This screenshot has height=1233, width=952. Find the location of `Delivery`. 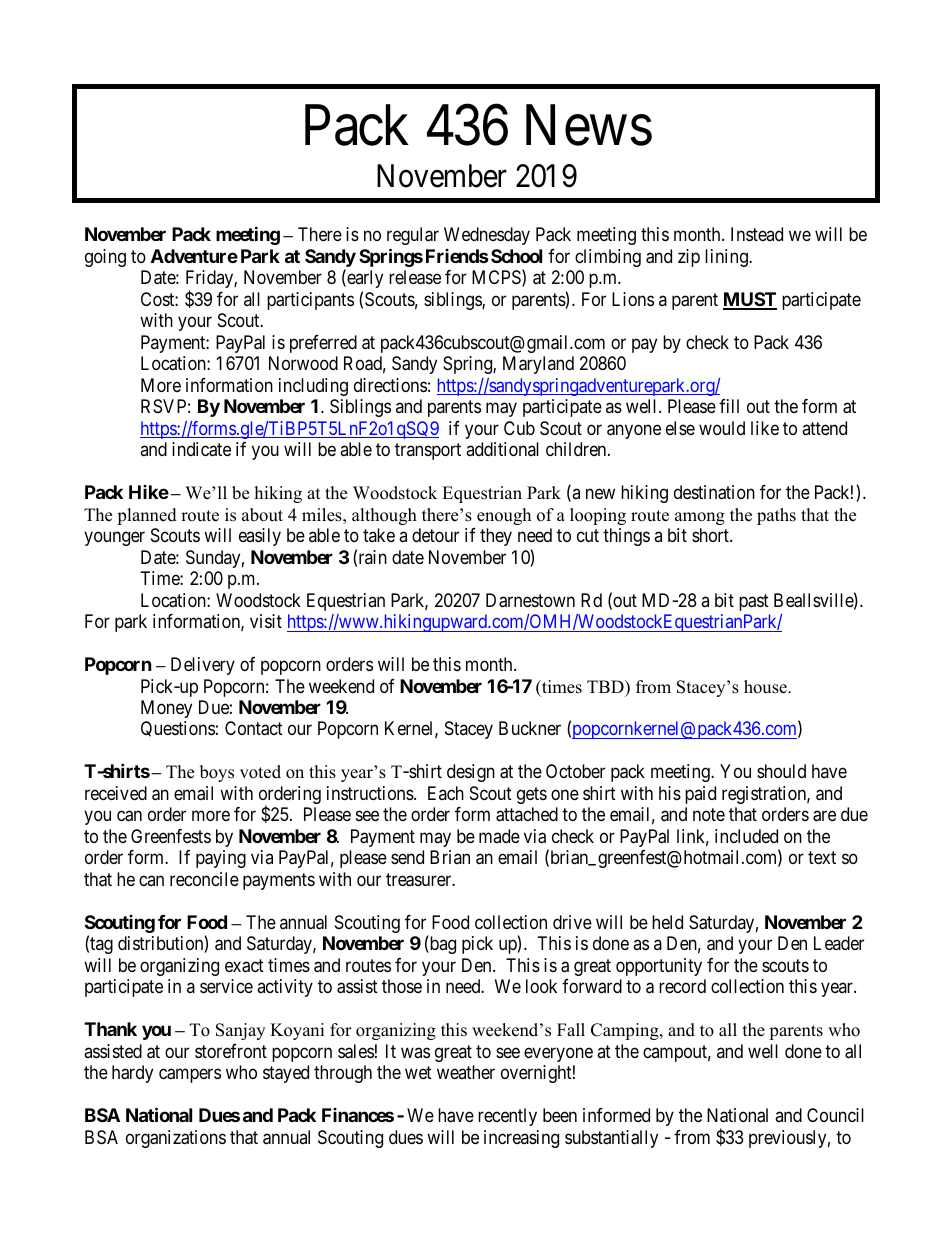

Delivery is located at coordinates (203, 666).
